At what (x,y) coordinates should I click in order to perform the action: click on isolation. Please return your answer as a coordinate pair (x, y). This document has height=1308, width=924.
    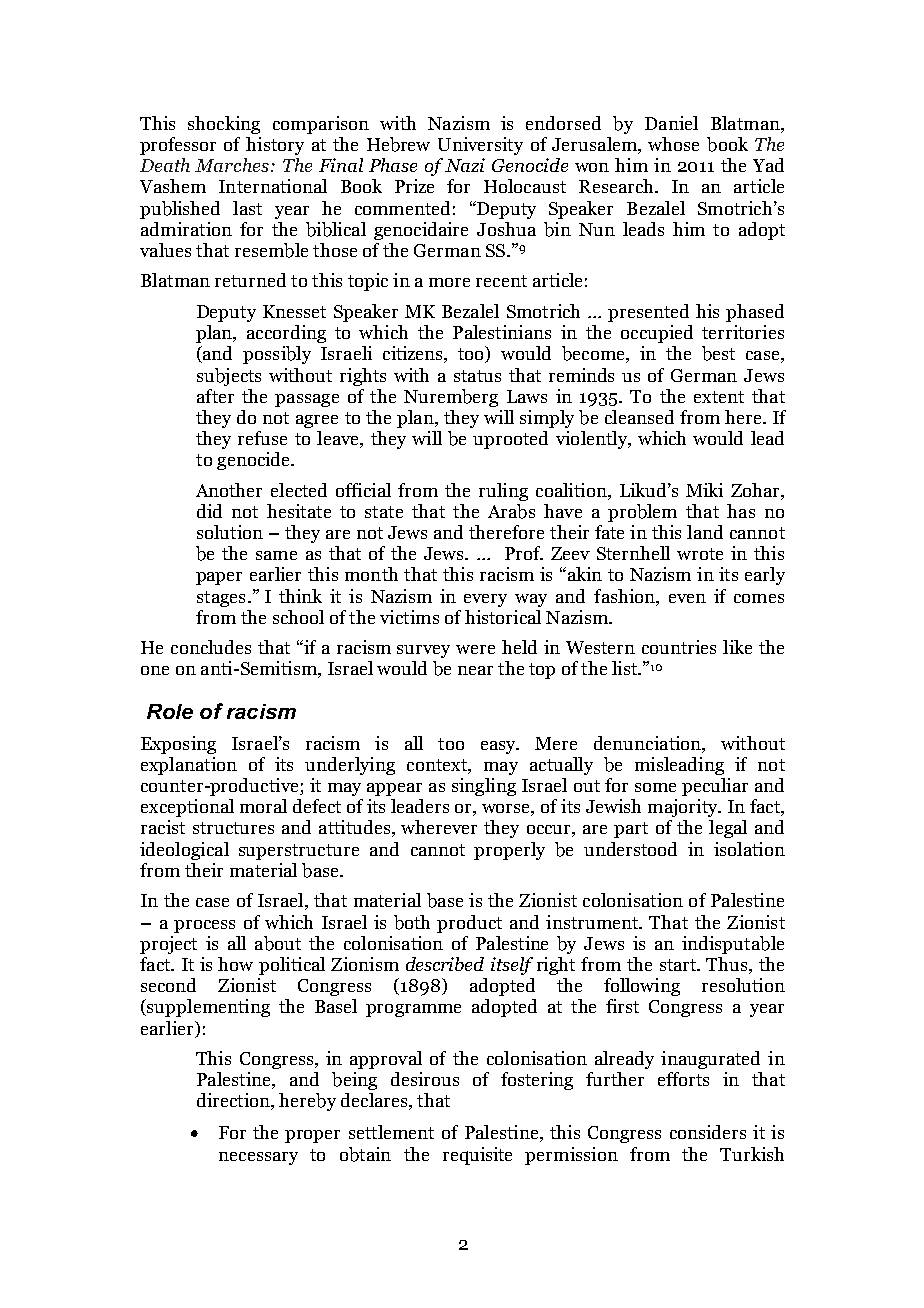
    Looking at the image, I should click on (749, 849).
